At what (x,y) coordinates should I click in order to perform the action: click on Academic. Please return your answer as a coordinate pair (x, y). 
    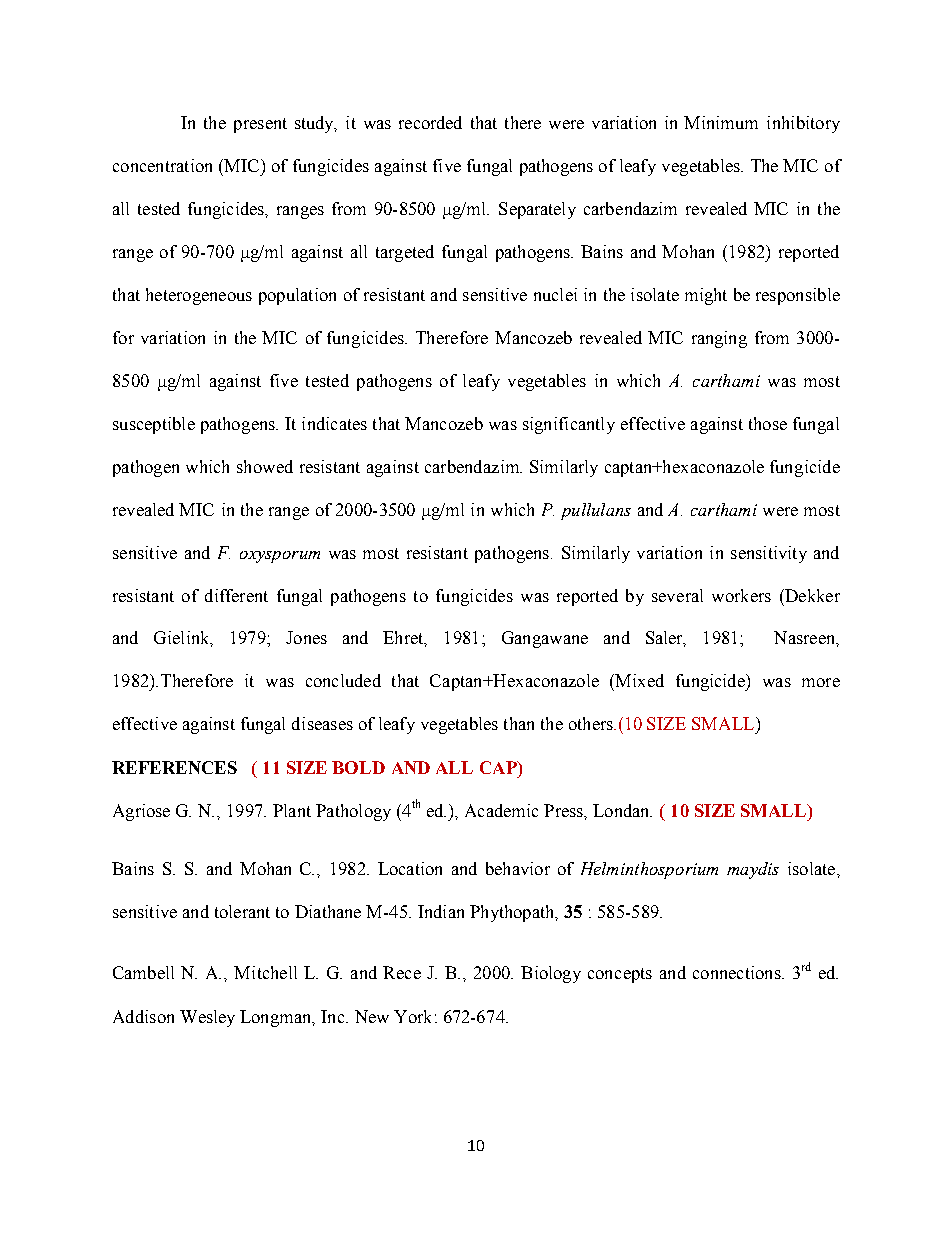
    Looking at the image, I should click on (501, 810).
